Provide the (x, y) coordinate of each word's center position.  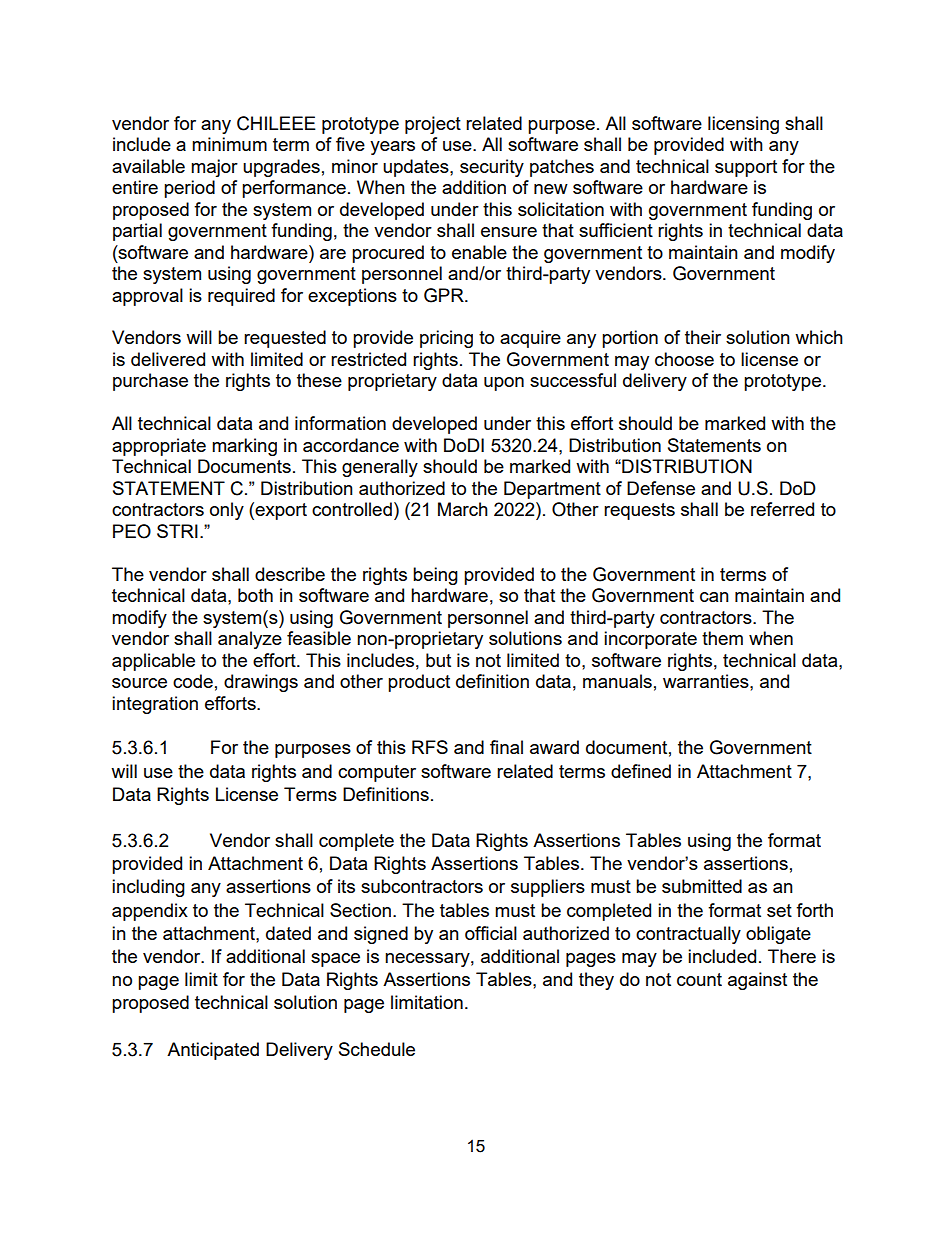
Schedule (377, 1049)
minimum (229, 144)
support (746, 168)
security (492, 168)
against (757, 981)
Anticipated (213, 1051)
